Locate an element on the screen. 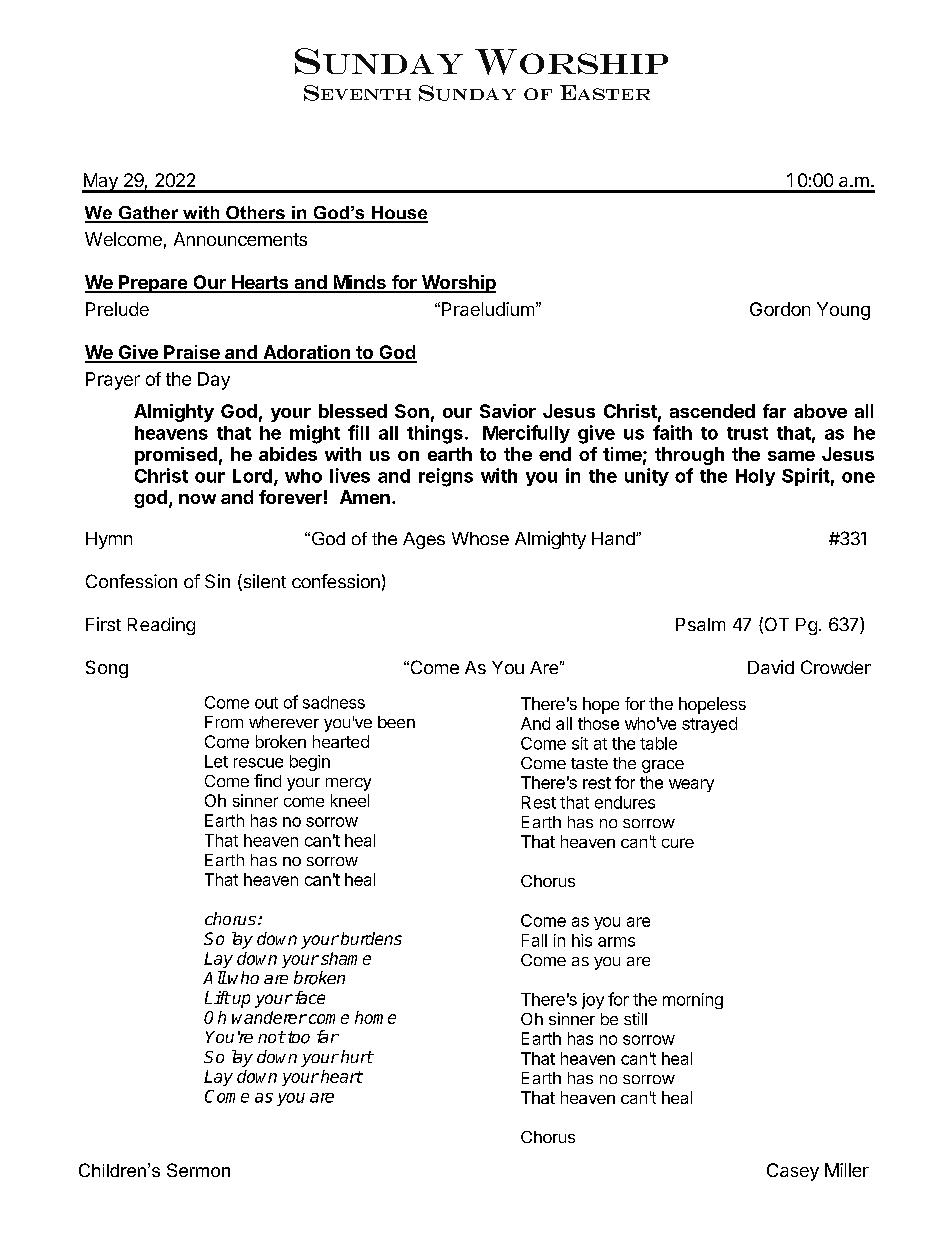 This screenshot has height=1233, width=952. From is located at coordinates (224, 722).
